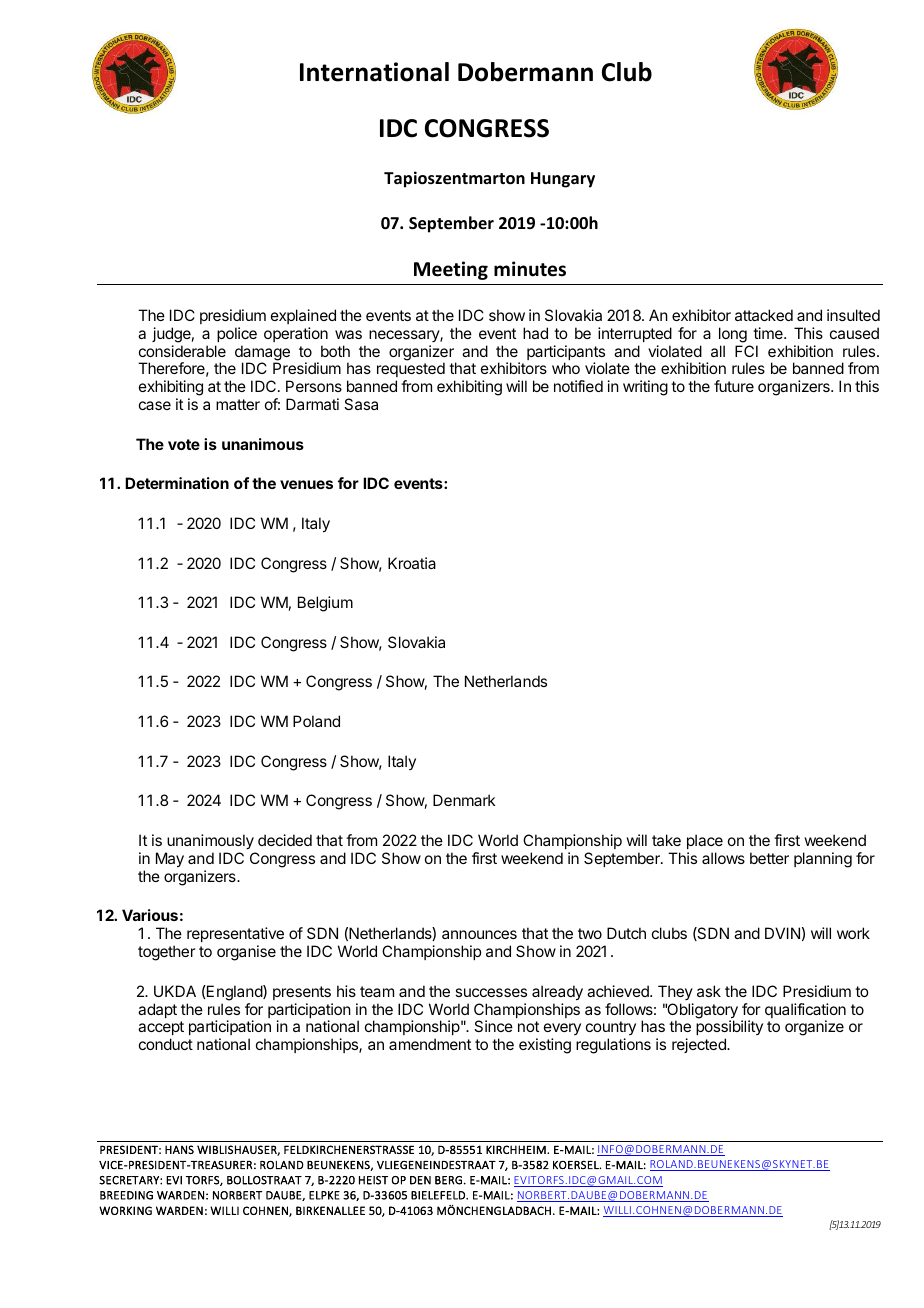 The height and width of the screenshot is (1308, 924). What do you see at coordinates (306, 484) in the screenshot?
I see `venues` at bounding box center [306, 484].
